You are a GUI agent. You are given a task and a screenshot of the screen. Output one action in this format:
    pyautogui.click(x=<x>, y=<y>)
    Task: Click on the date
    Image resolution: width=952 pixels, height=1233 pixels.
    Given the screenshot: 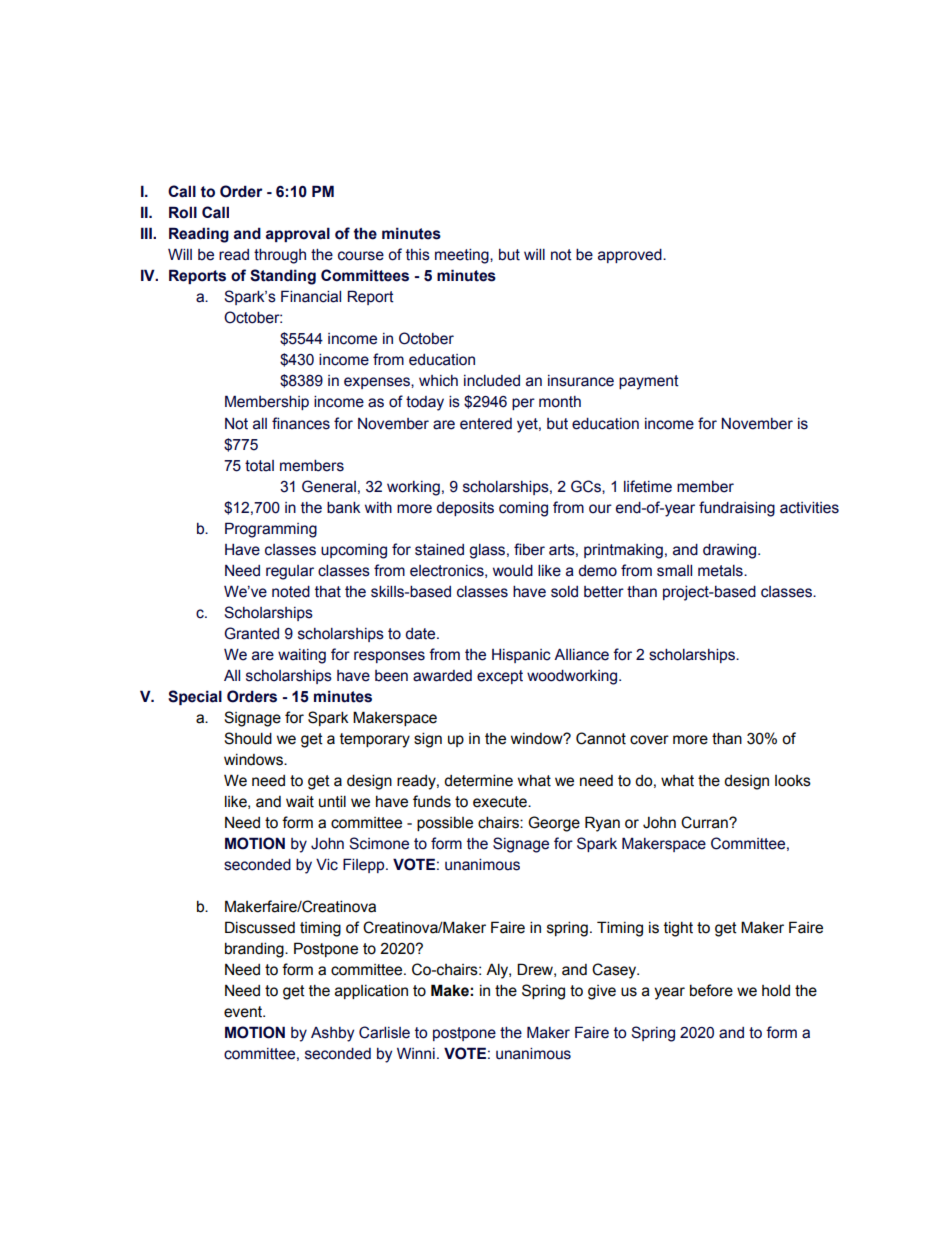 What is the action you would take?
    pyautogui.click(x=422, y=634)
